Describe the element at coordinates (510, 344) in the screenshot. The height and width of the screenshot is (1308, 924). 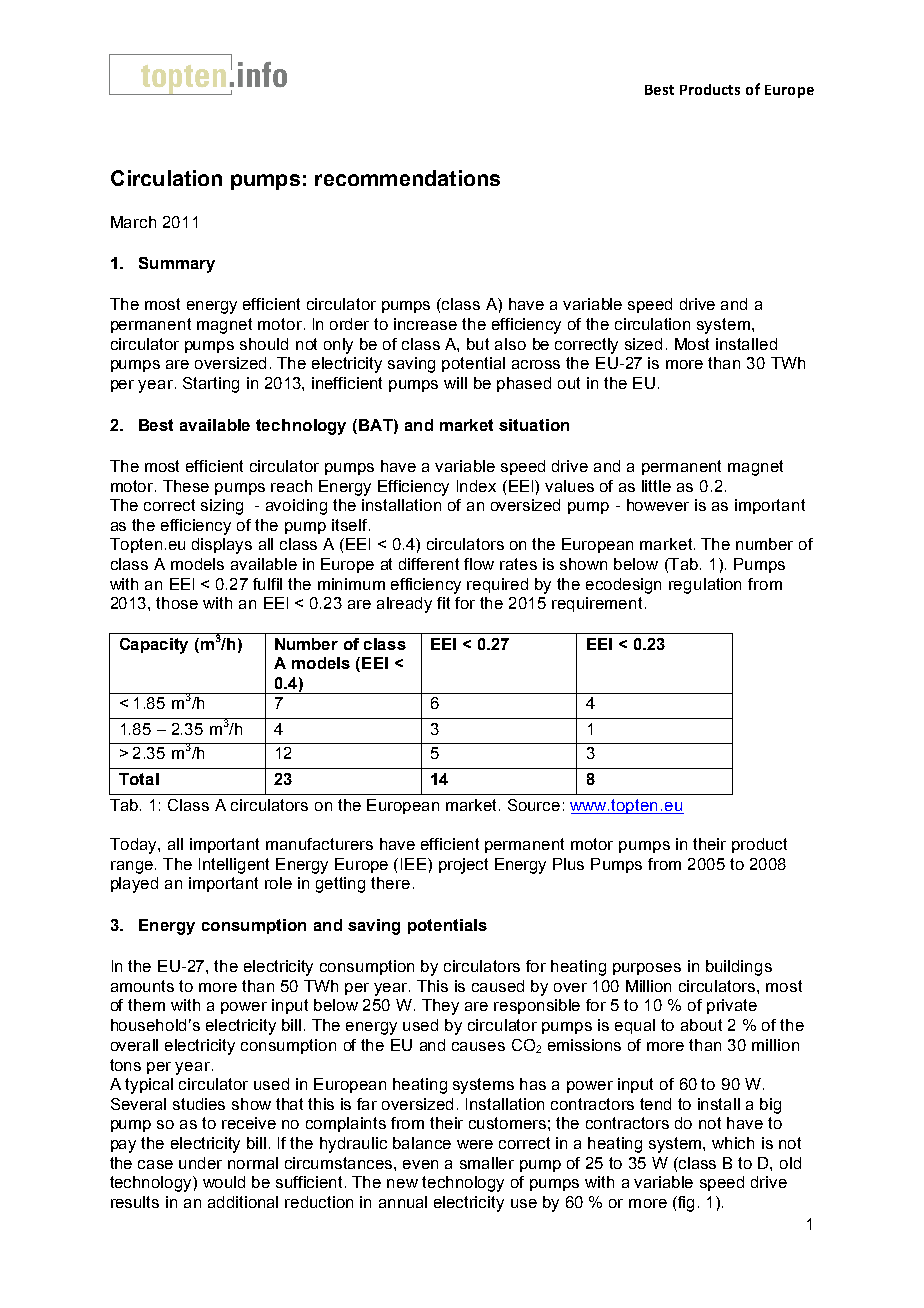
I see `also` at that location.
